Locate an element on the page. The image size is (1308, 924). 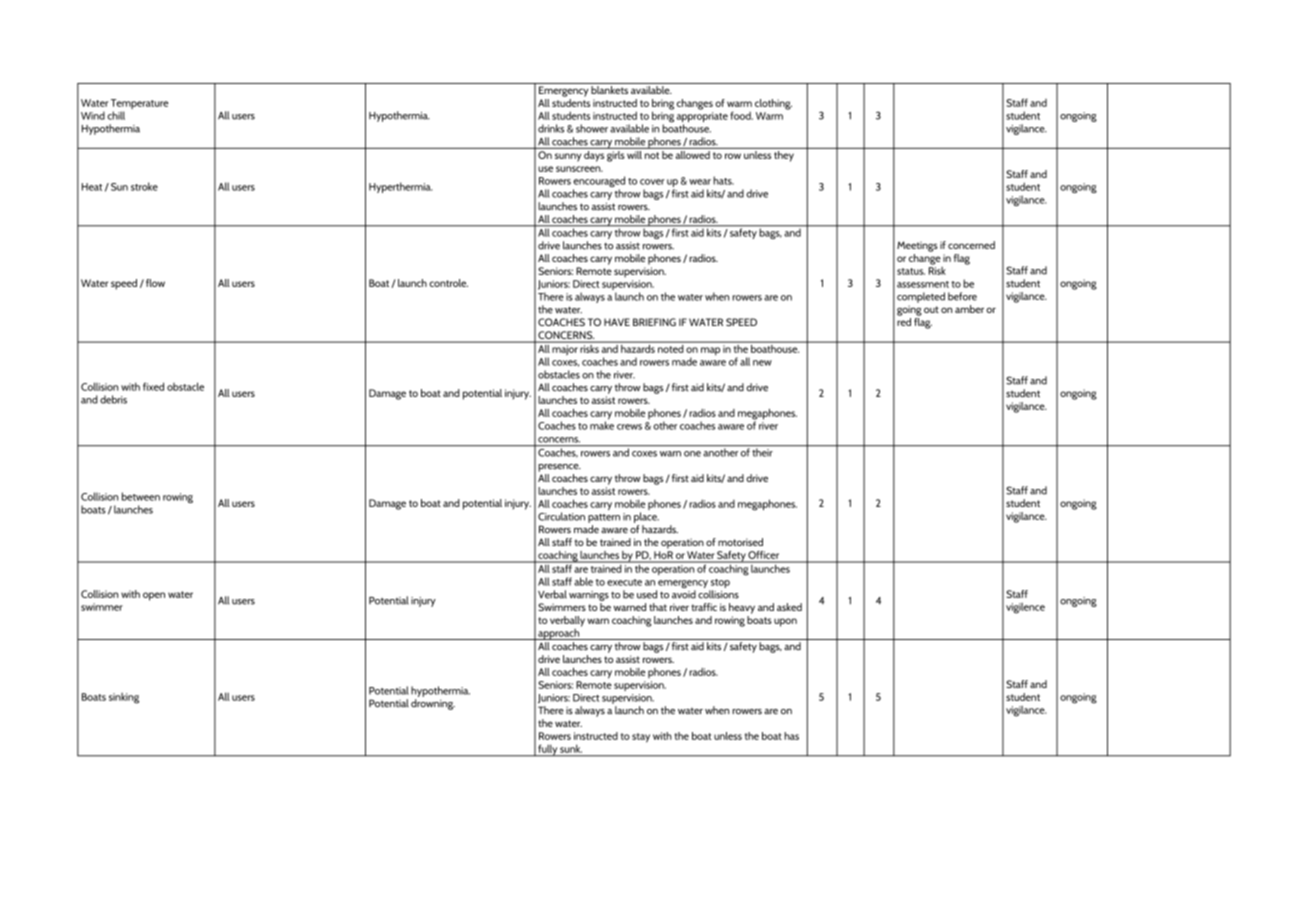
between is located at coordinates (141, 496).
